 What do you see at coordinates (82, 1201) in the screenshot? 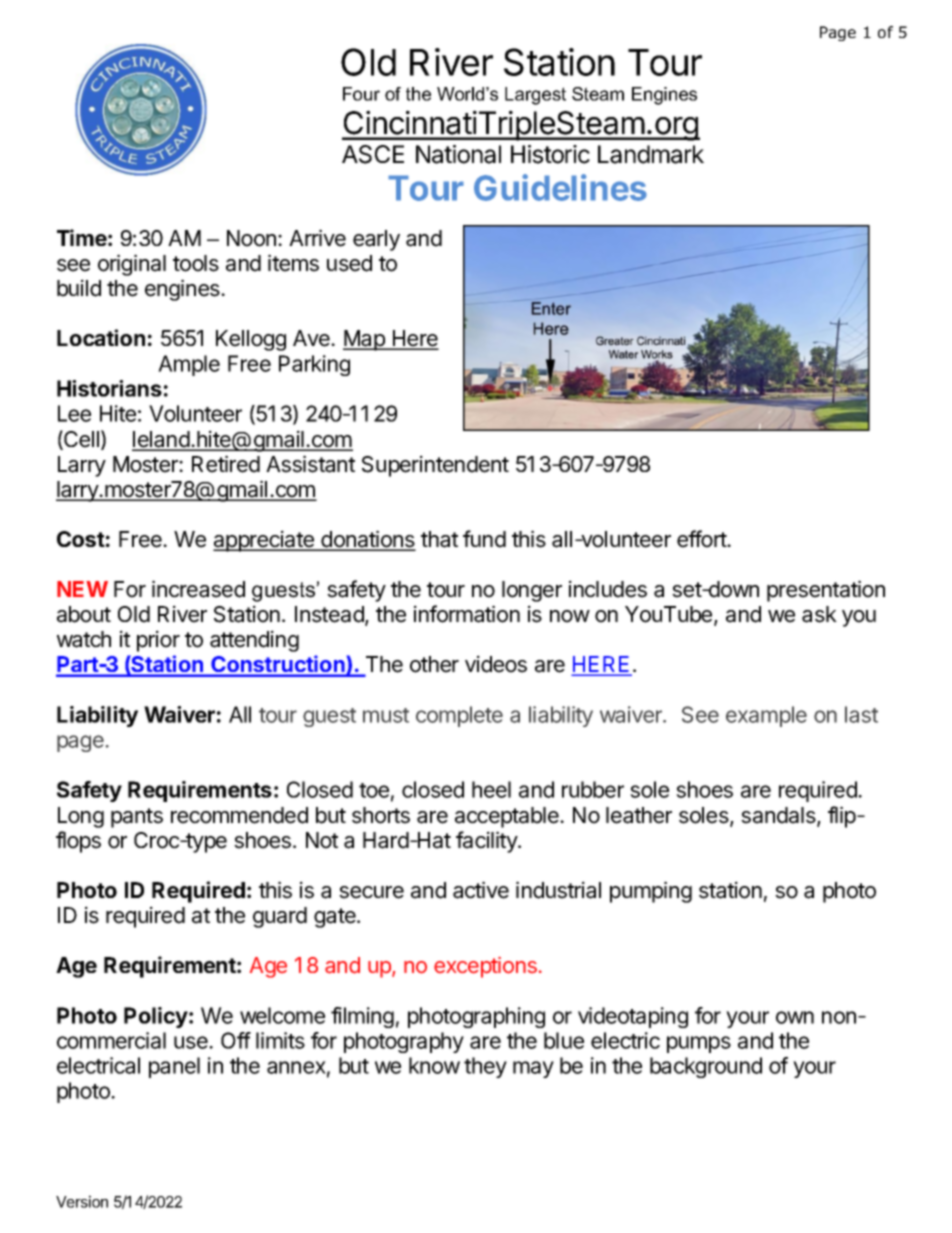
I see `Version` at bounding box center [82, 1201].
